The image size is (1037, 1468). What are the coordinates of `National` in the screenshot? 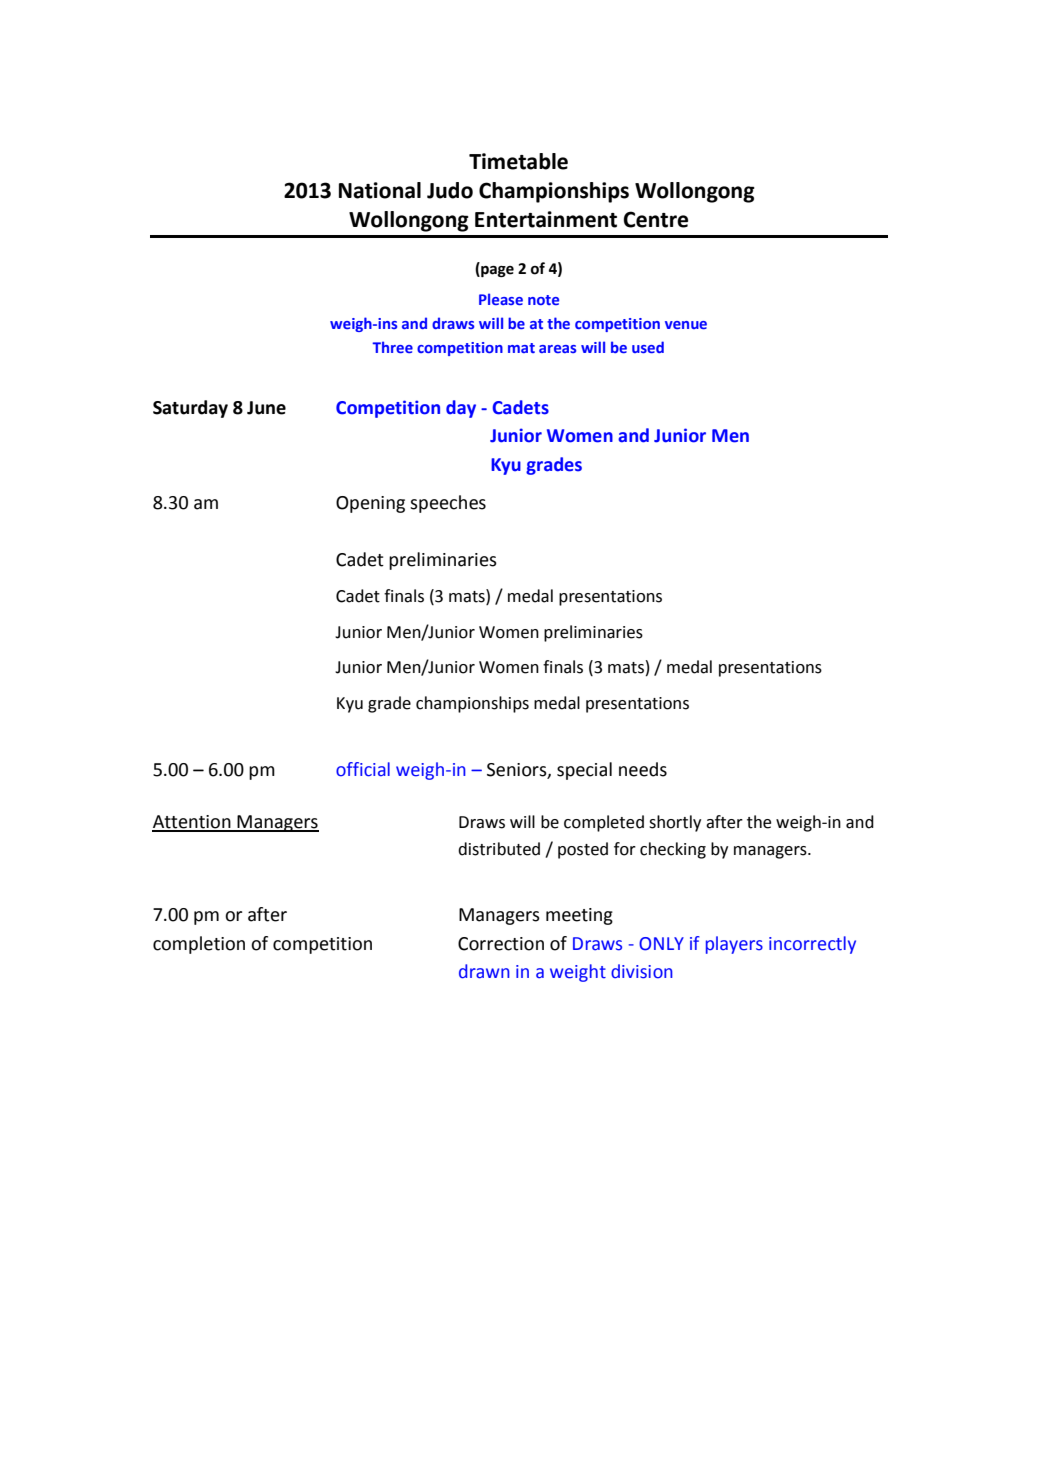 It's located at (380, 190).
